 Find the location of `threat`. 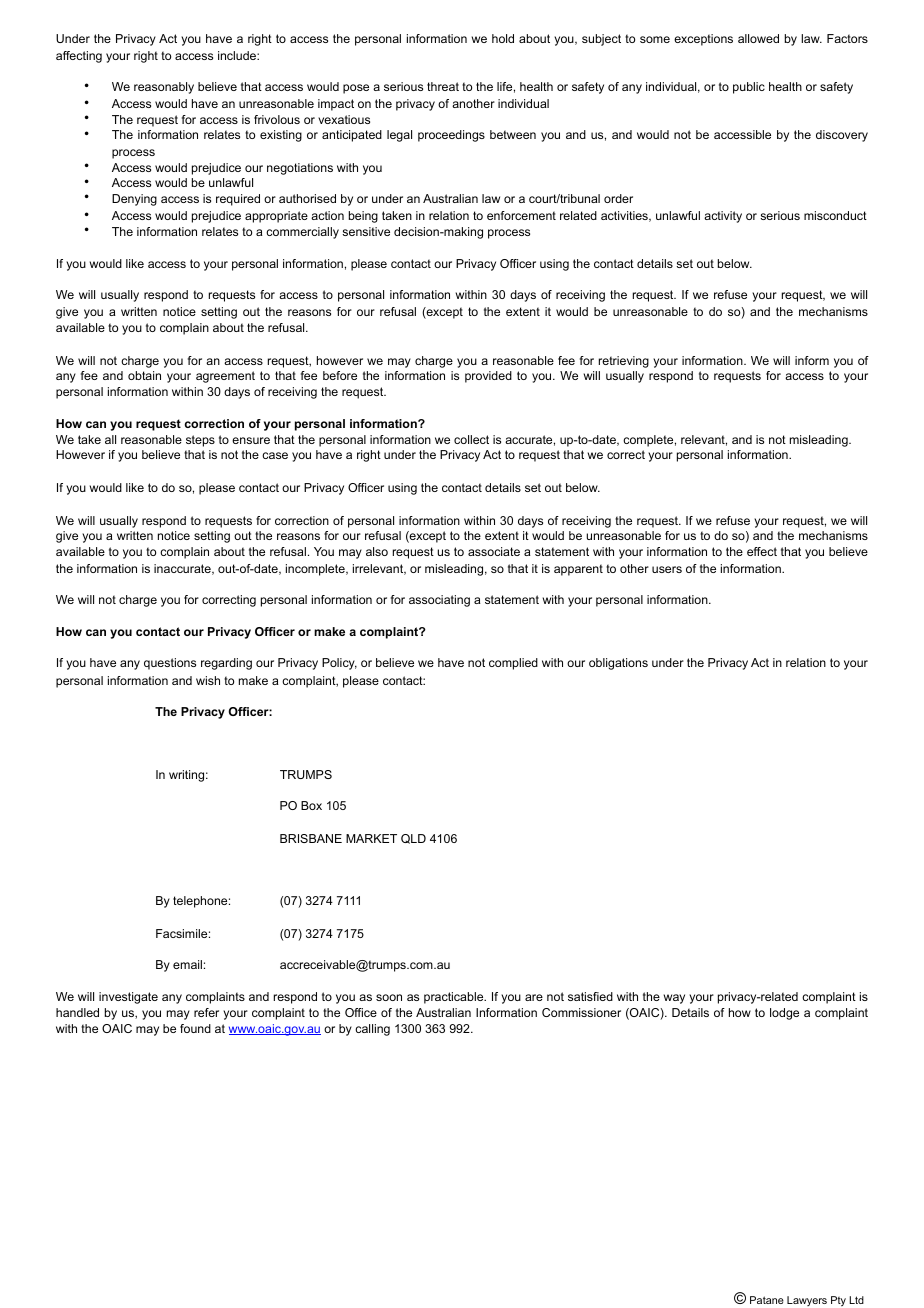

threat is located at coordinates (443, 86).
